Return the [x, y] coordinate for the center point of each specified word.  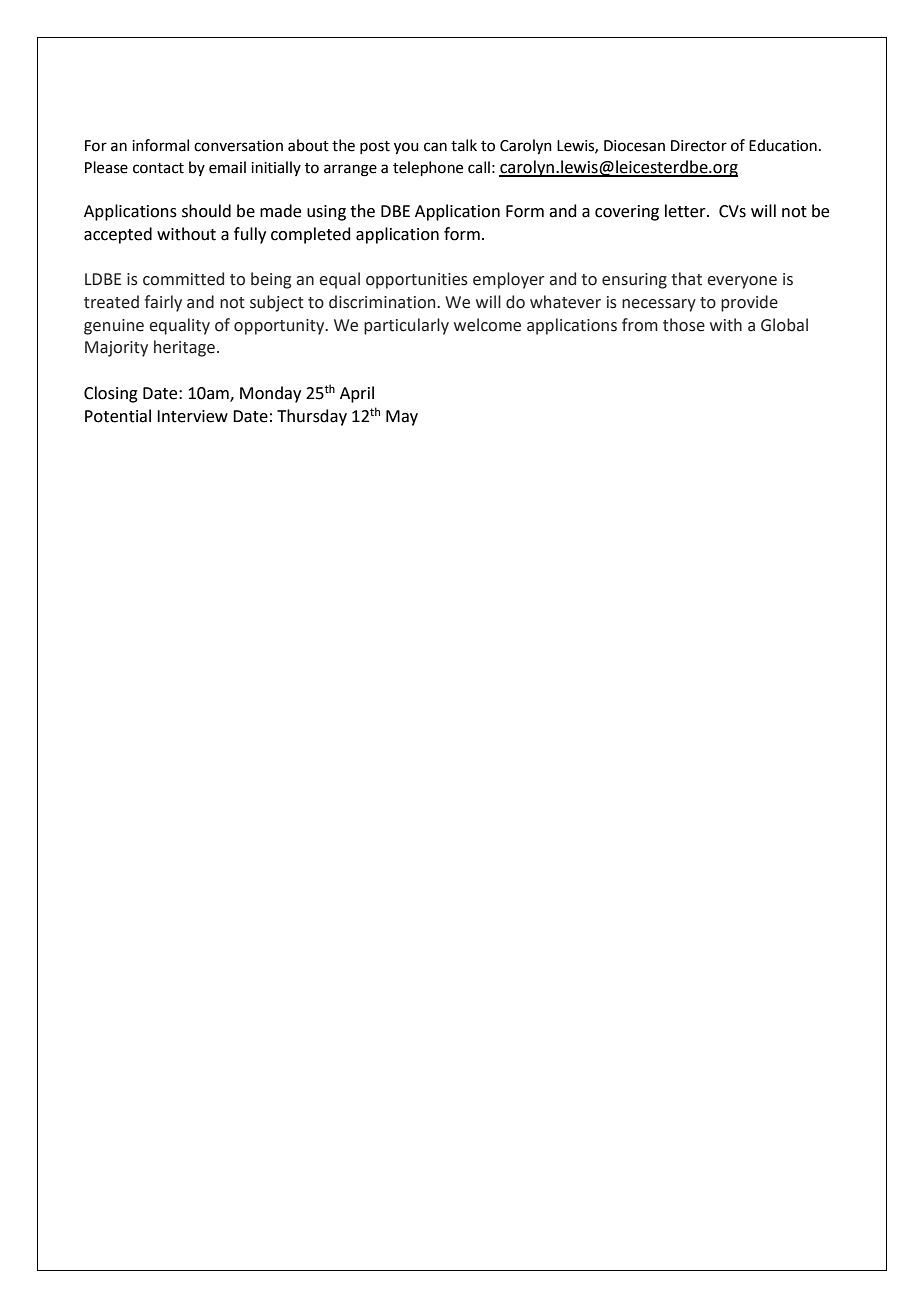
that [686, 279]
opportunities [417, 281]
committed [183, 279]
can [435, 147]
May [402, 418]
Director [699, 146]
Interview [192, 416]
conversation [238, 146]
